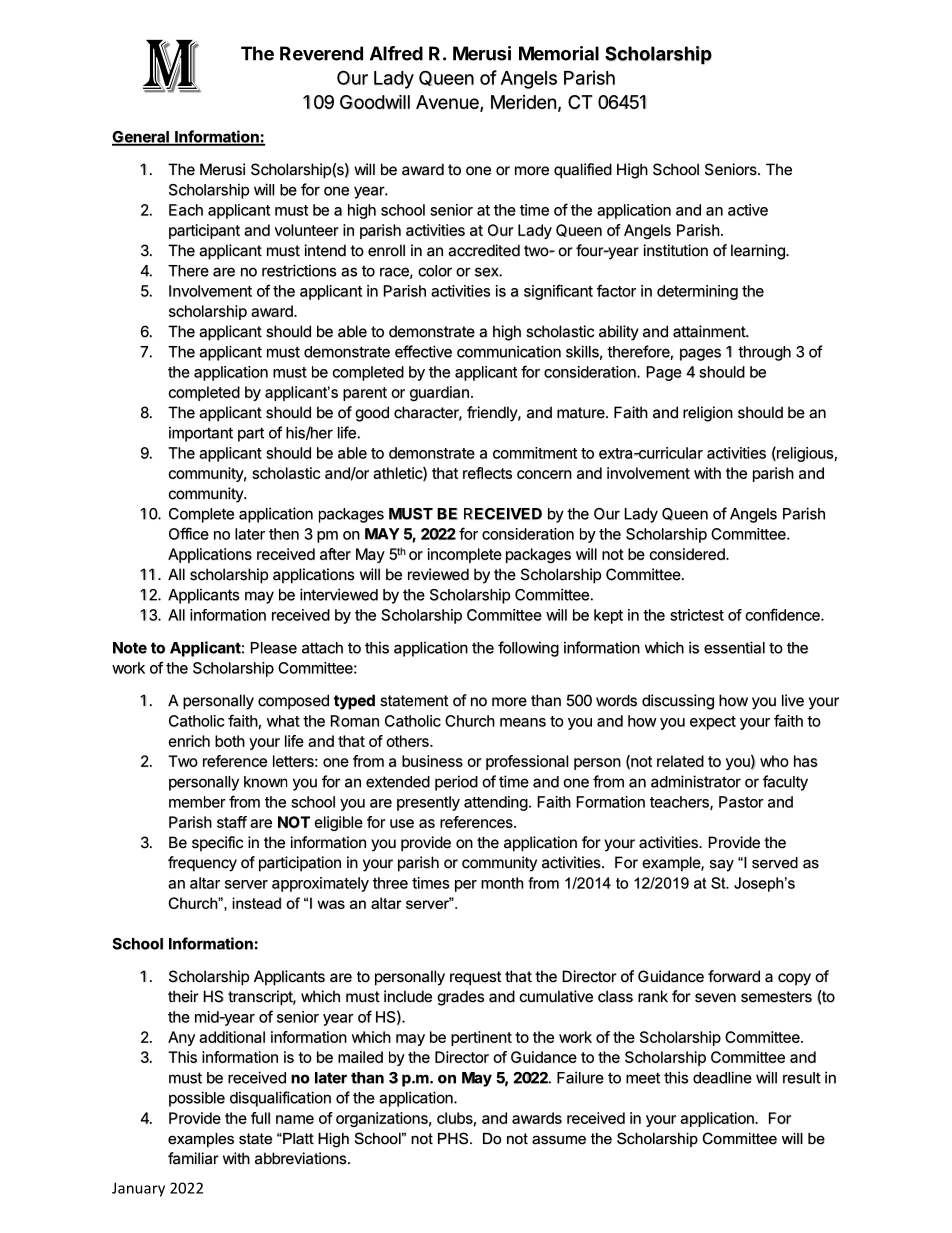 The height and width of the screenshot is (1233, 952). I want to click on active, so click(748, 210).
